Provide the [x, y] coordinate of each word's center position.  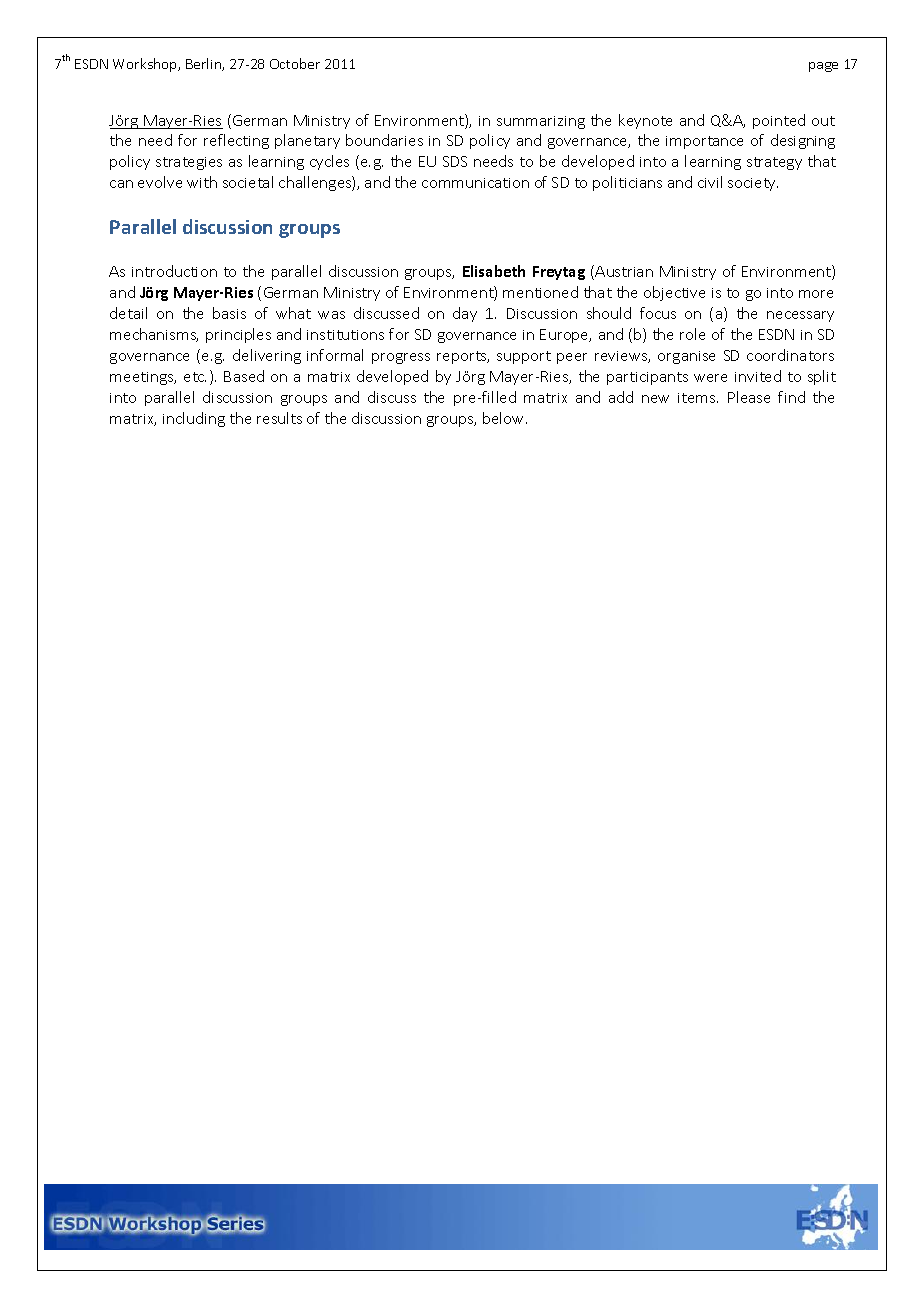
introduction [174, 271]
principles [238, 335]
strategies [189, 163]
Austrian [624, 271]
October [295, 63]
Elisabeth [494, 271]
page [823, 67]
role [692, 334]
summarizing [541, 122]
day [465, 314]
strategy [774, 163]
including [194, 419]
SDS [455, 161]
